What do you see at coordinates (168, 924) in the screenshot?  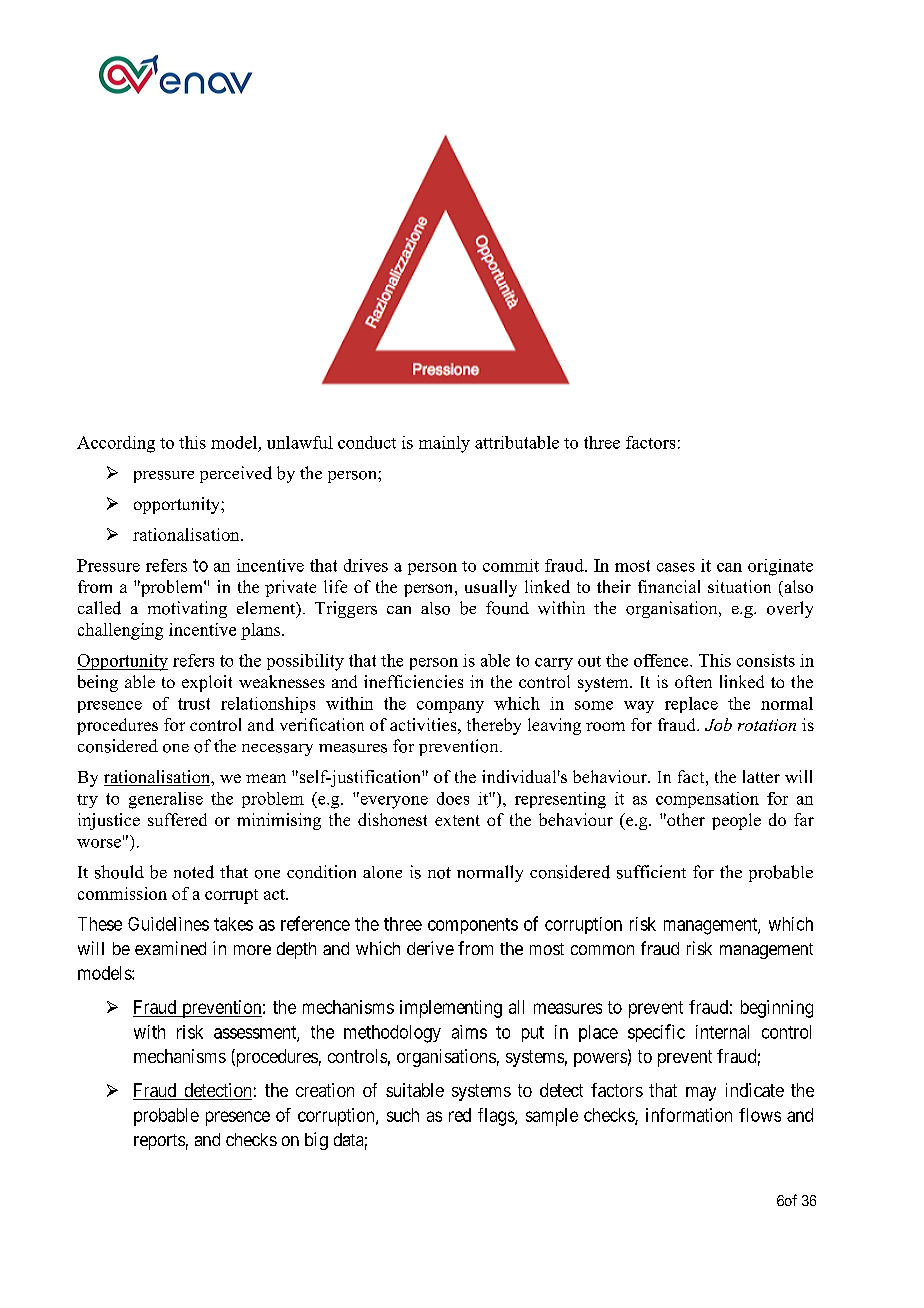 I see `Guidelines` at bounding box center [168, 924].
